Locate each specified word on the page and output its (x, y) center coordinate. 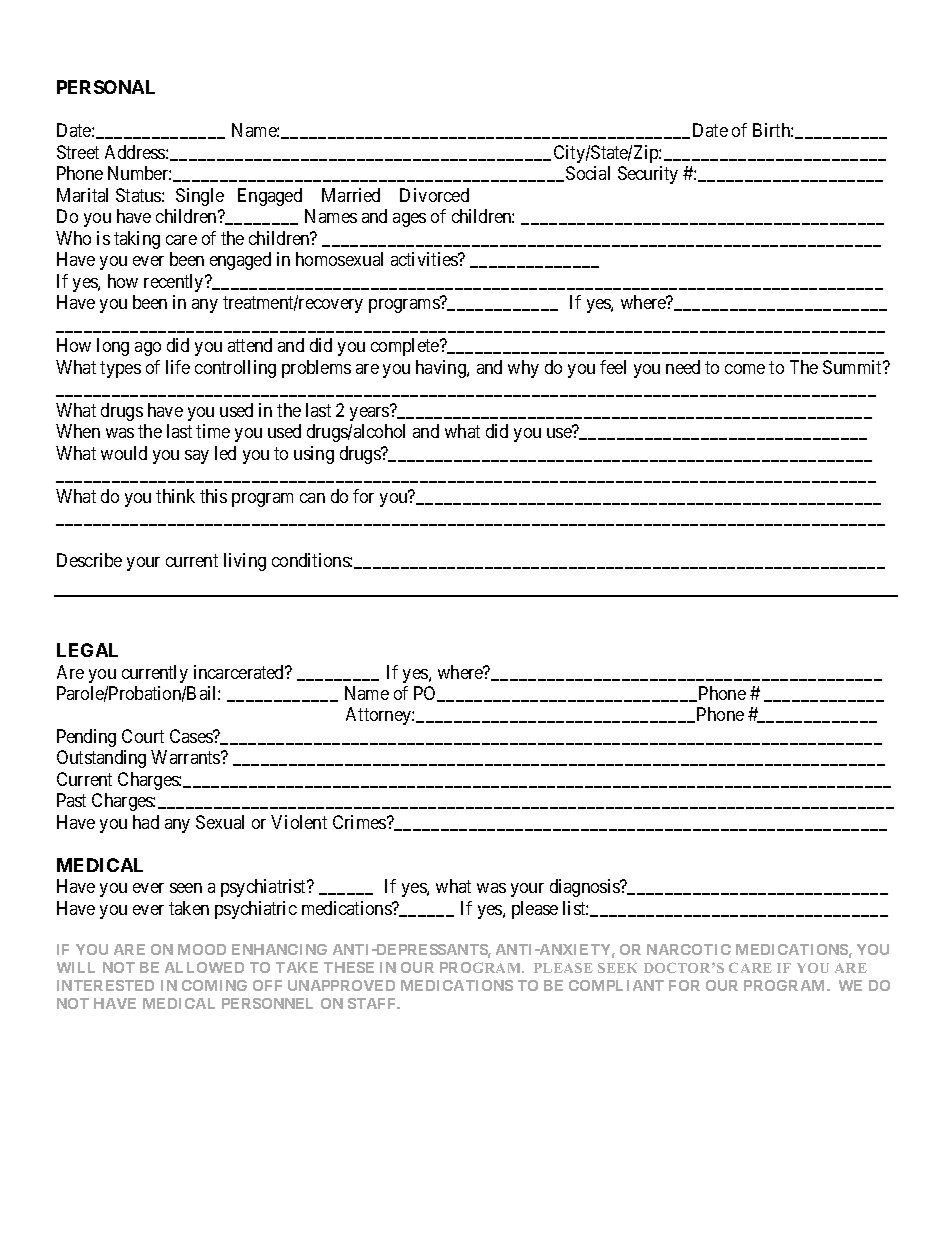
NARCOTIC (689, 949)
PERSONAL (106, 87)
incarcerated (240, 672)
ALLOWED (204, 967)
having (442, 369)
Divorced (434, 195)
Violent (299, 822)
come (745, 369)
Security (648, 175)
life (178, 367)
